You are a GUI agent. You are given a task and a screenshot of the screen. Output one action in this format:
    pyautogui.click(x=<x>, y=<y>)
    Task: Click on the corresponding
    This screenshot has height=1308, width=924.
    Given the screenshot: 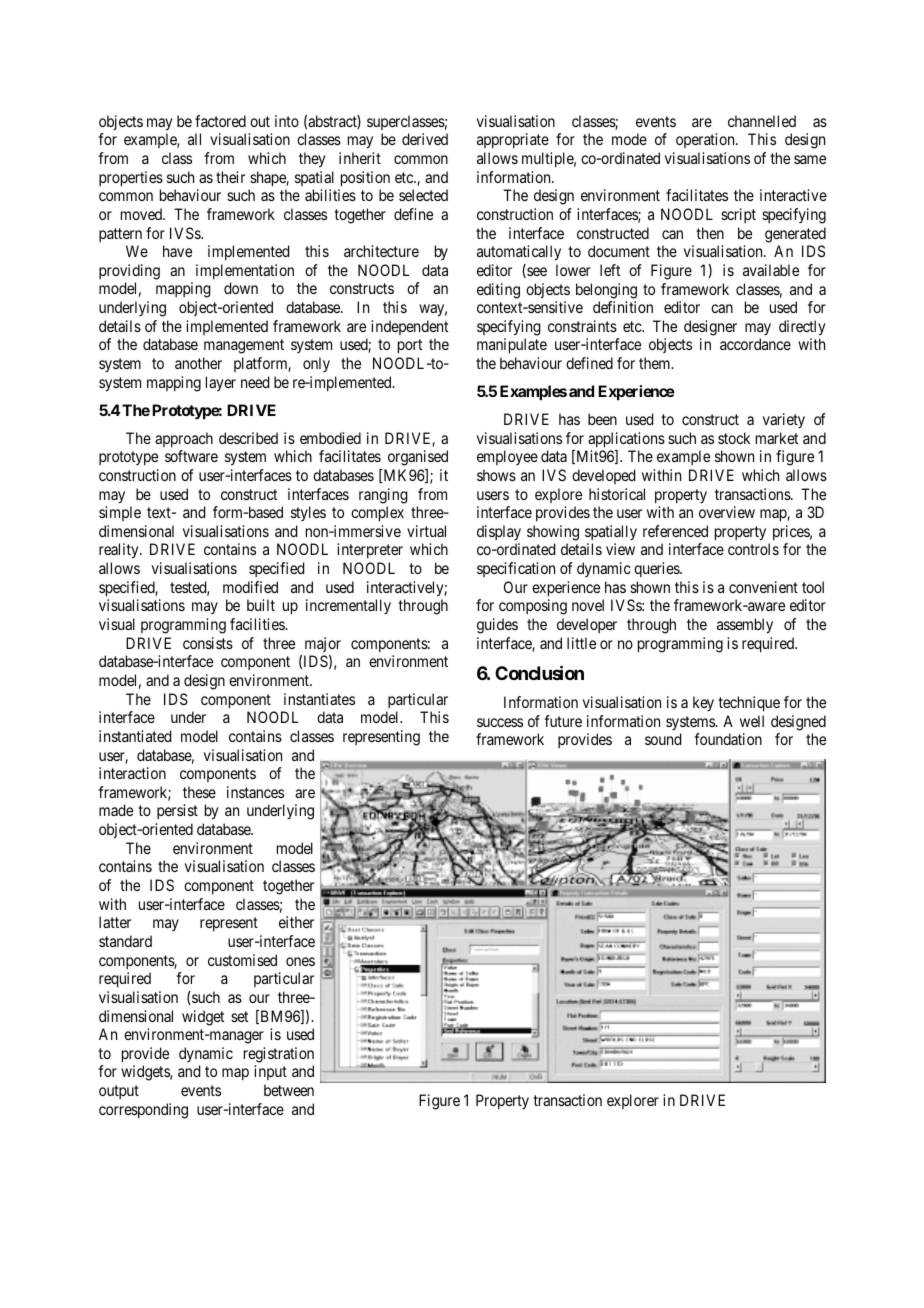 What is the action you would take?
    pyautogui.click(x=143, y=1111)
